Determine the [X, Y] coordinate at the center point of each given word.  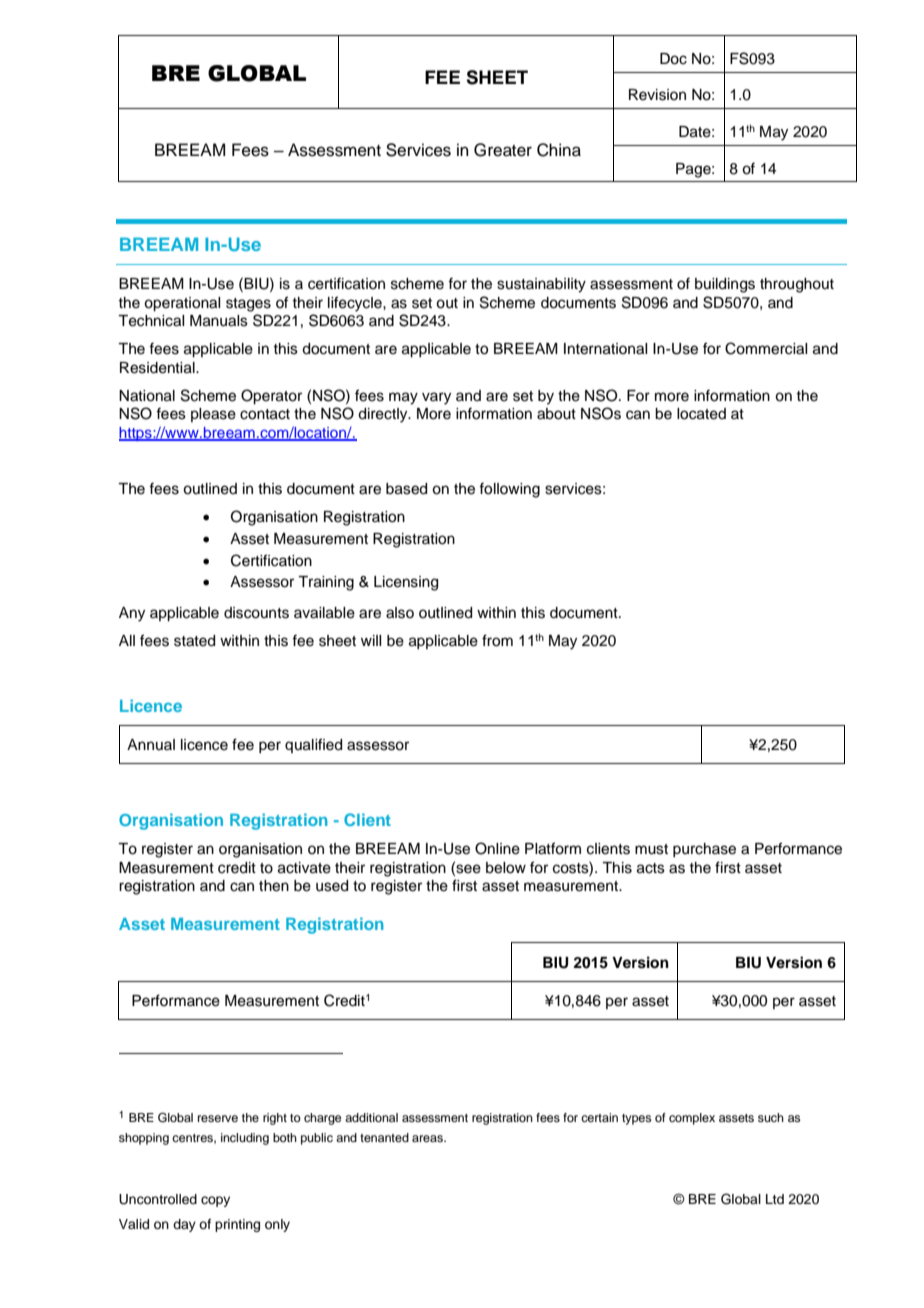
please [213, 415]
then [274, 886]
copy [215, 1201]
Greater [503, 150]
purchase [704, 850]
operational [182, 304]
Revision [657, 95]
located [701, 414]
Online [497, 848]
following [509, 490]
